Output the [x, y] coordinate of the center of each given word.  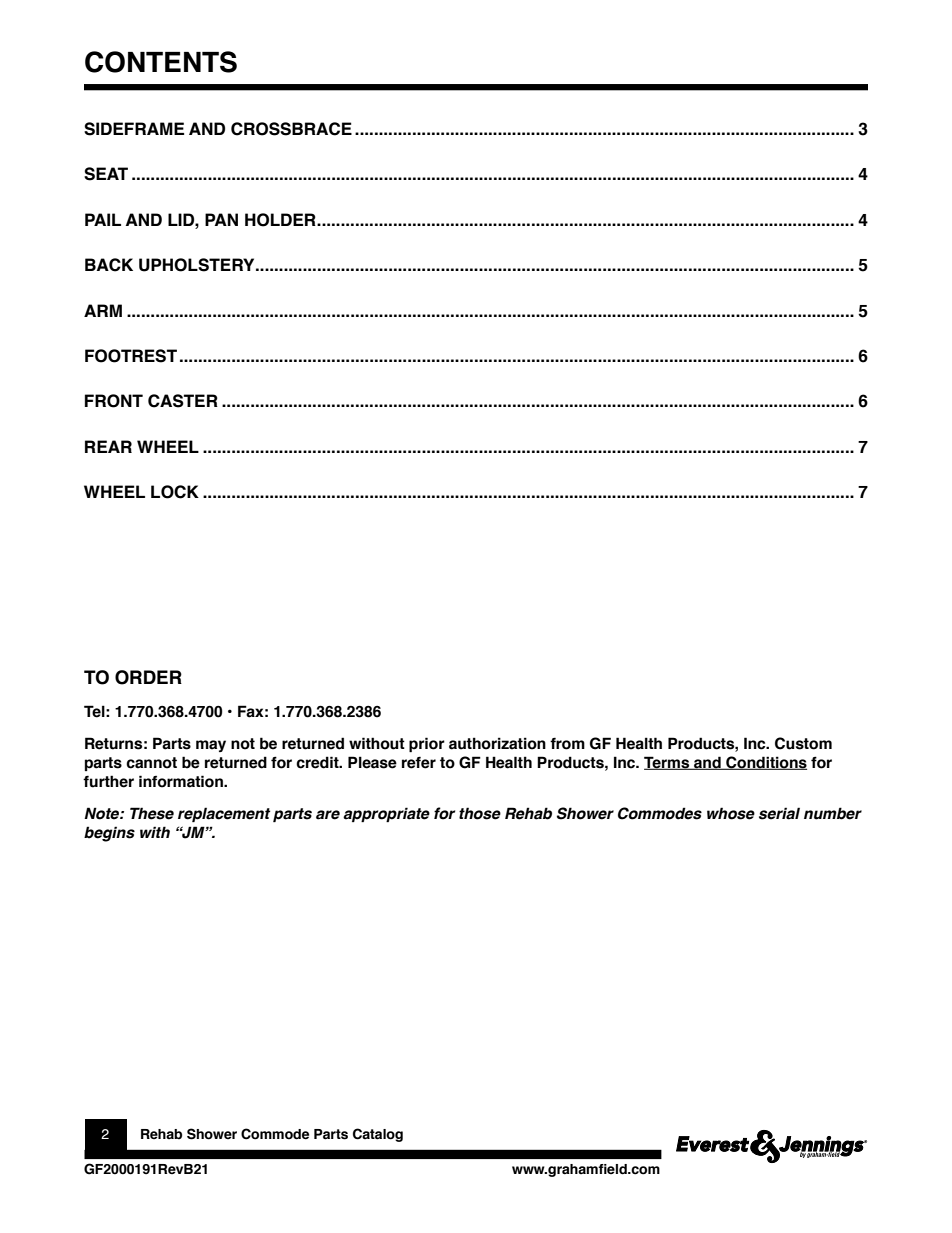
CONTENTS [161, 62]
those [480, 813]
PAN [221, 219]
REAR [108, 446]
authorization [497, 743]
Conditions [765, 763]
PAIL [103, 219]
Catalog [378, 1135]
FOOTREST [131, 356]
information [182, 781]
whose [731, 813]
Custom [803, 743]
